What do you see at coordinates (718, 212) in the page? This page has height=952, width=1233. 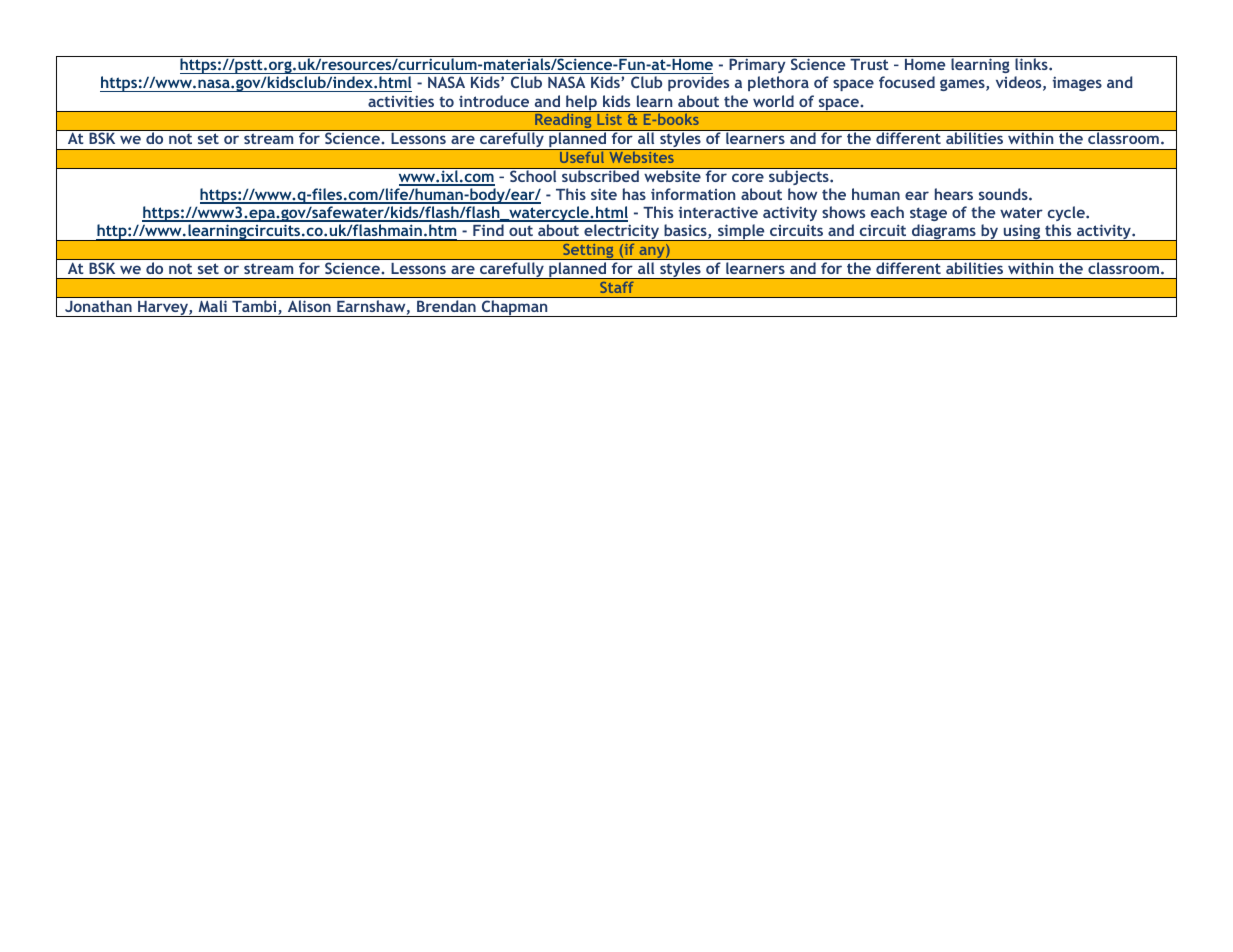 I see `interactive` at bounding box center [718, 212].
